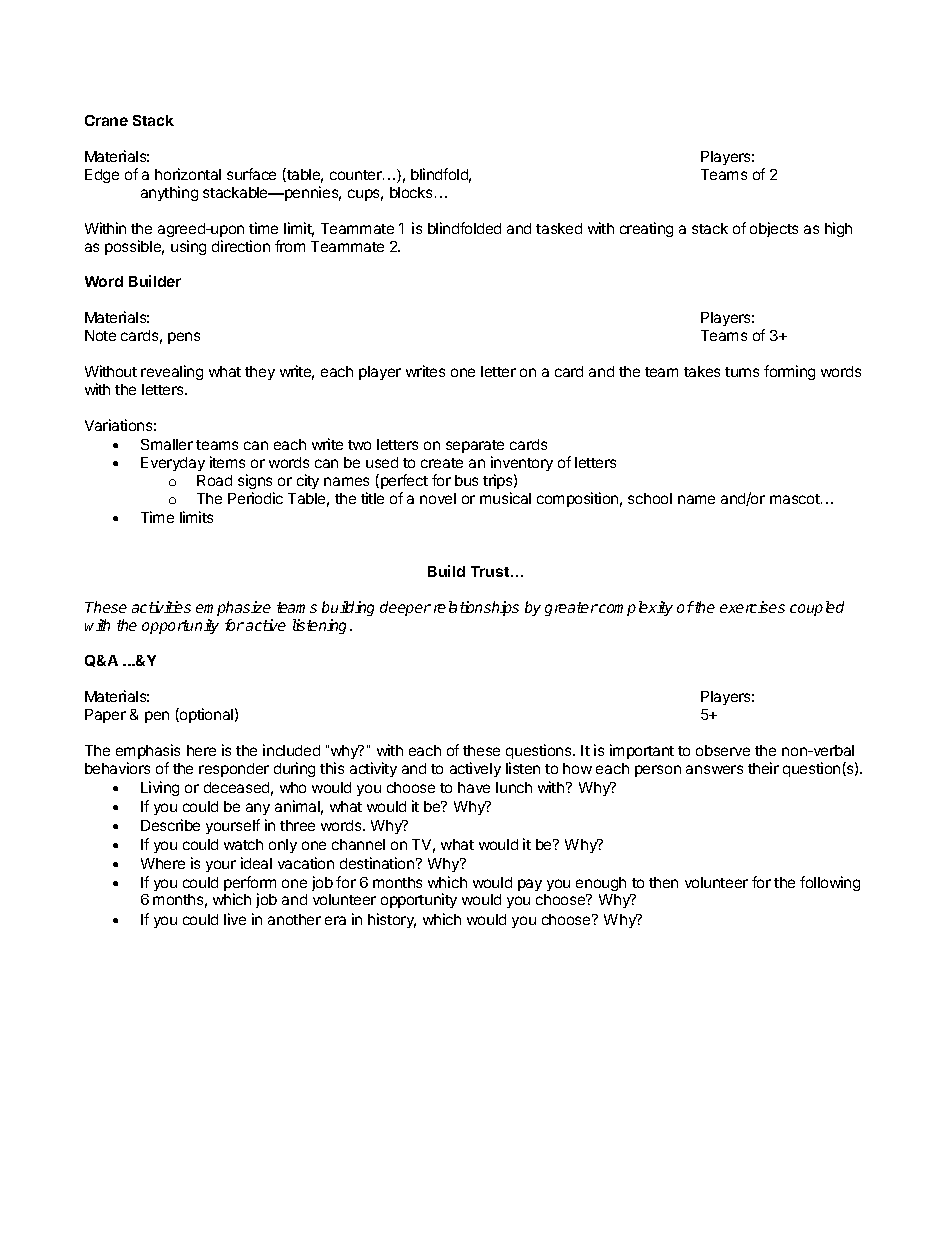  What do you see at coordinates (742, 372) in the screenshot?
I see `turns` at bounding box center [742, 372].
